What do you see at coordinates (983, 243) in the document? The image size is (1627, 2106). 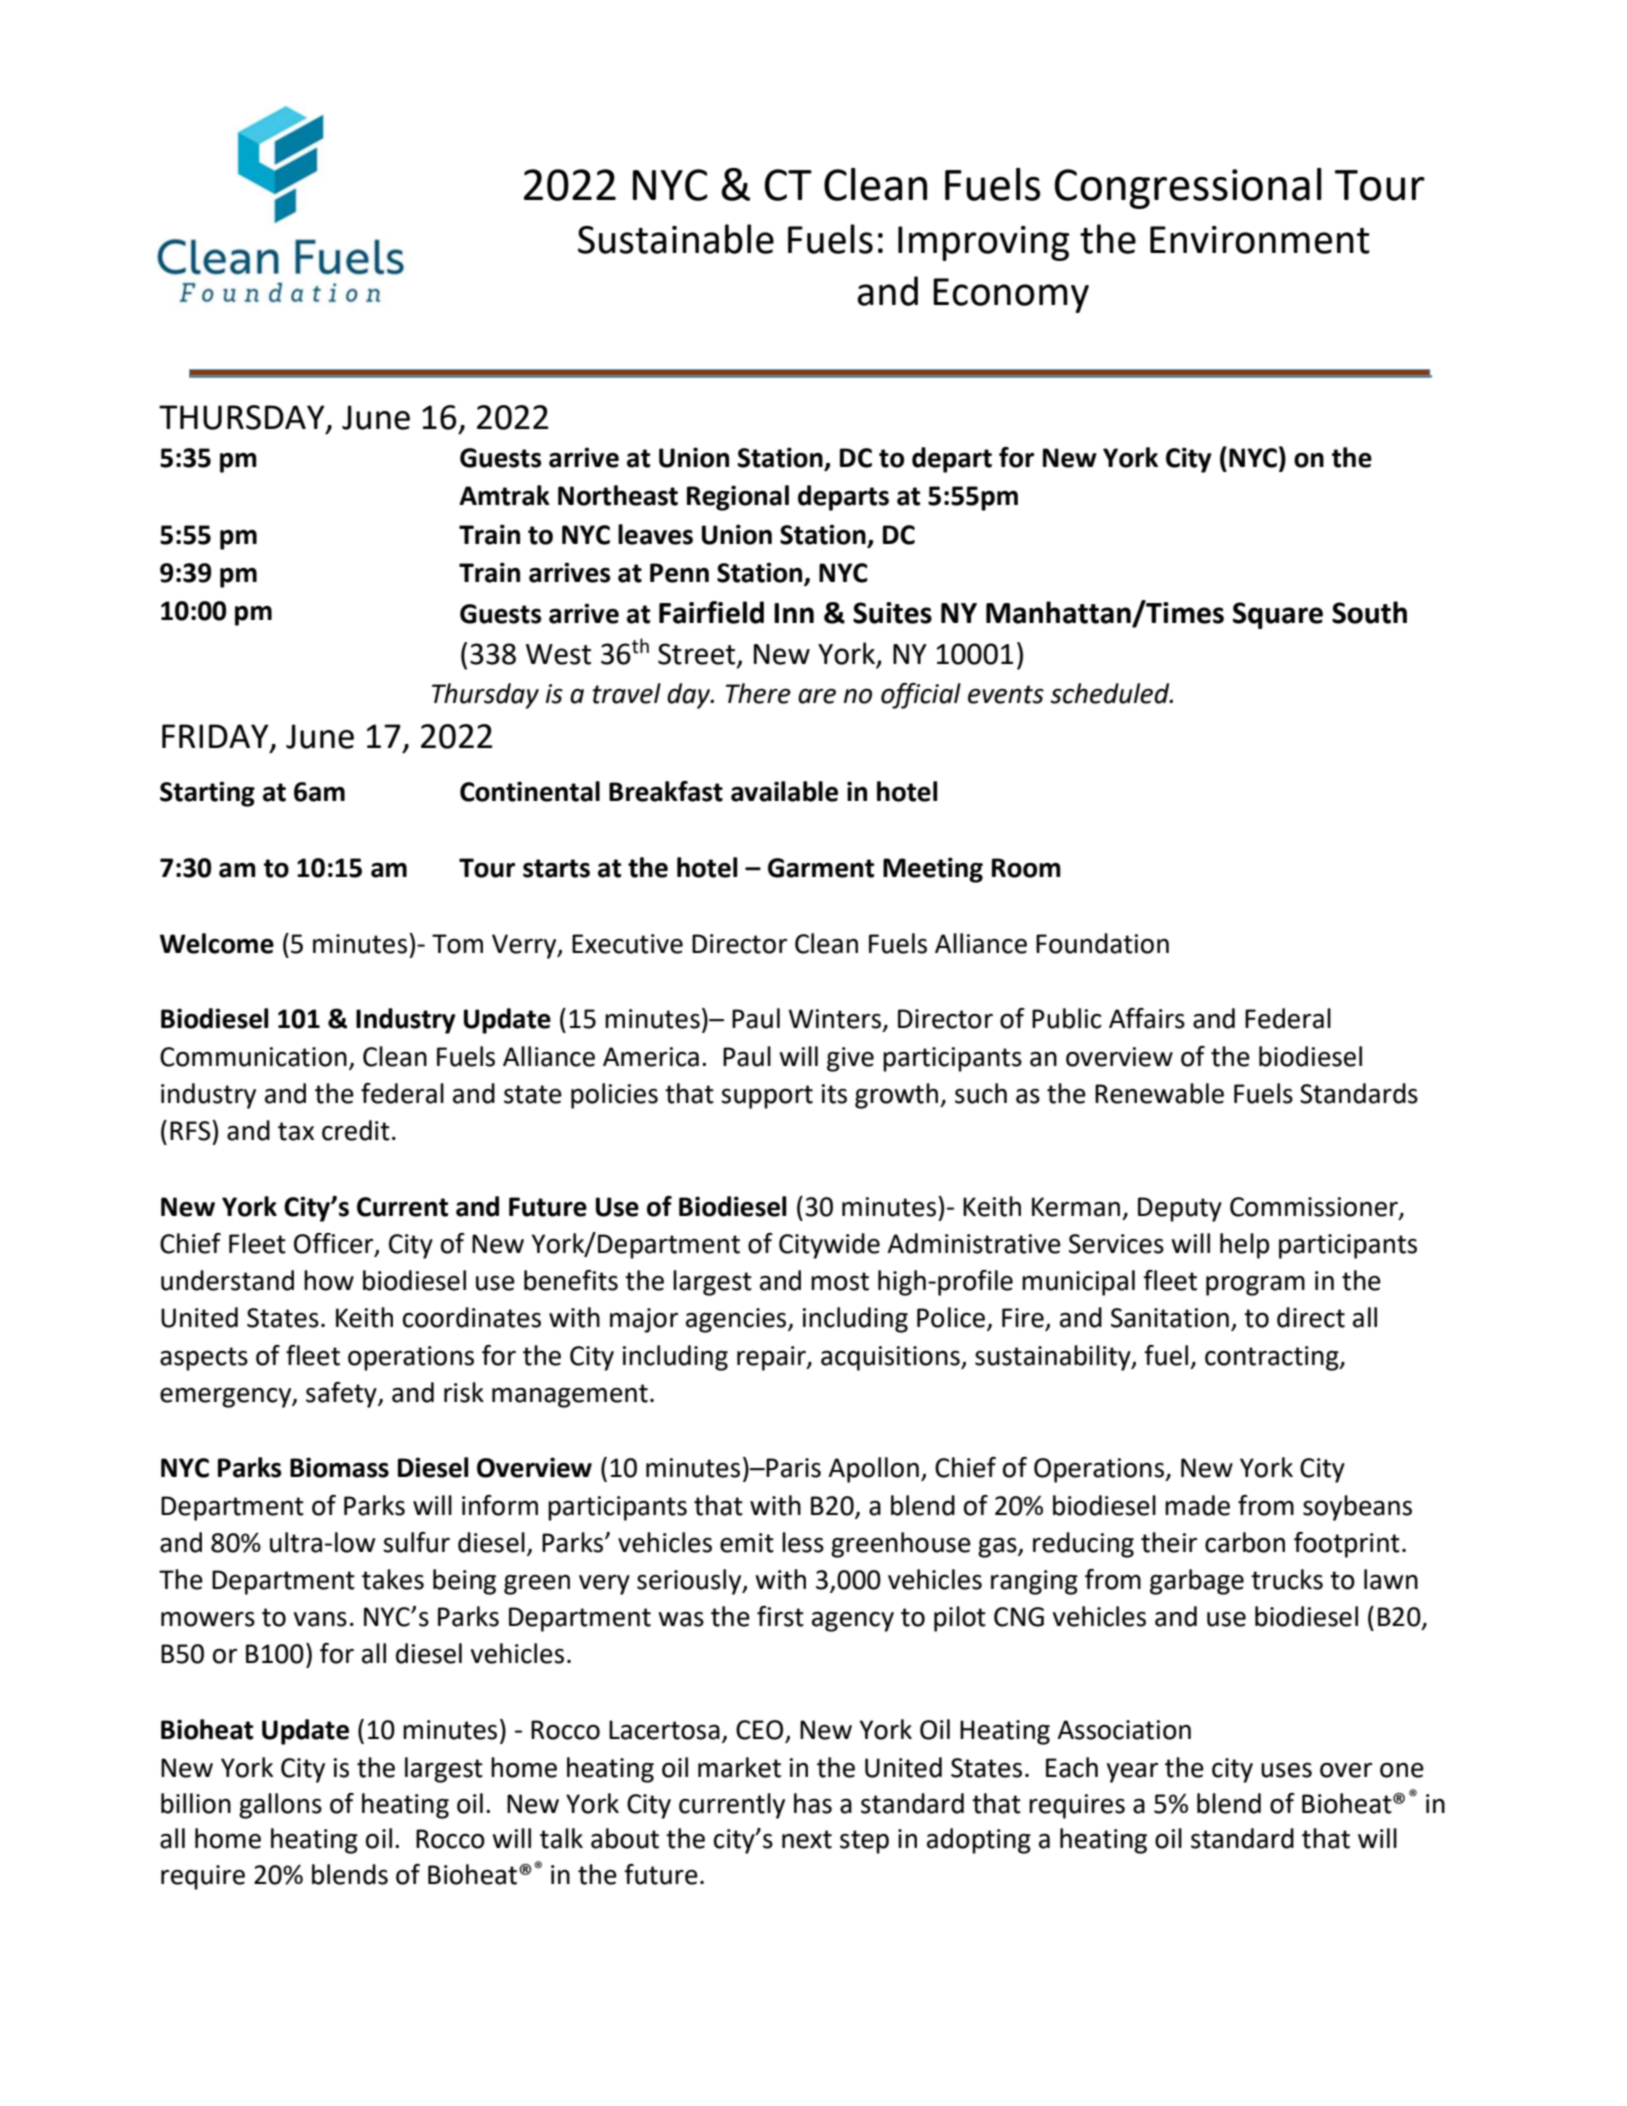 I see `Improving` at bounding box center [983, 243].
